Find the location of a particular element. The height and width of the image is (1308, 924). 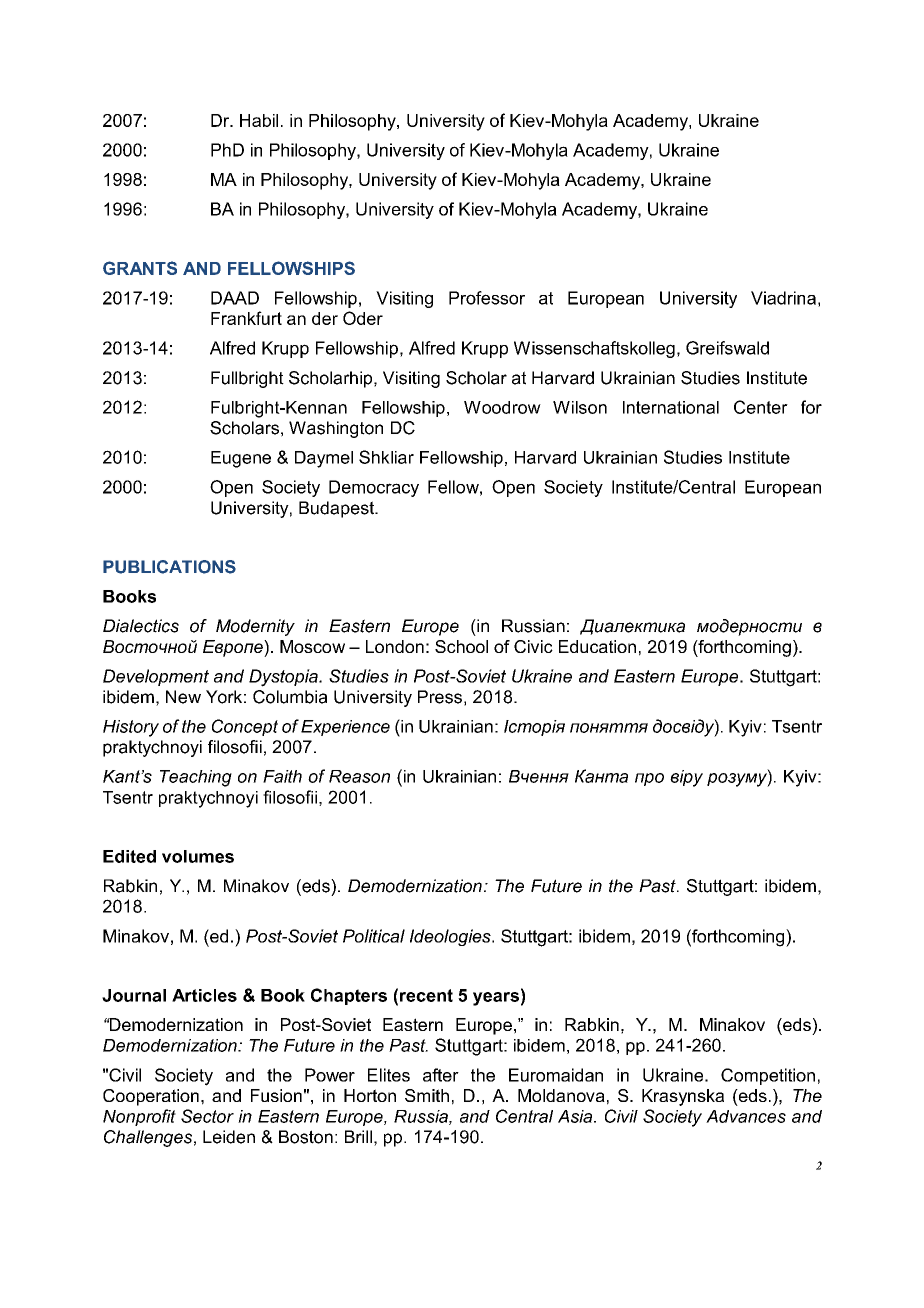

Democracy is located at coordinates (374, 488).
